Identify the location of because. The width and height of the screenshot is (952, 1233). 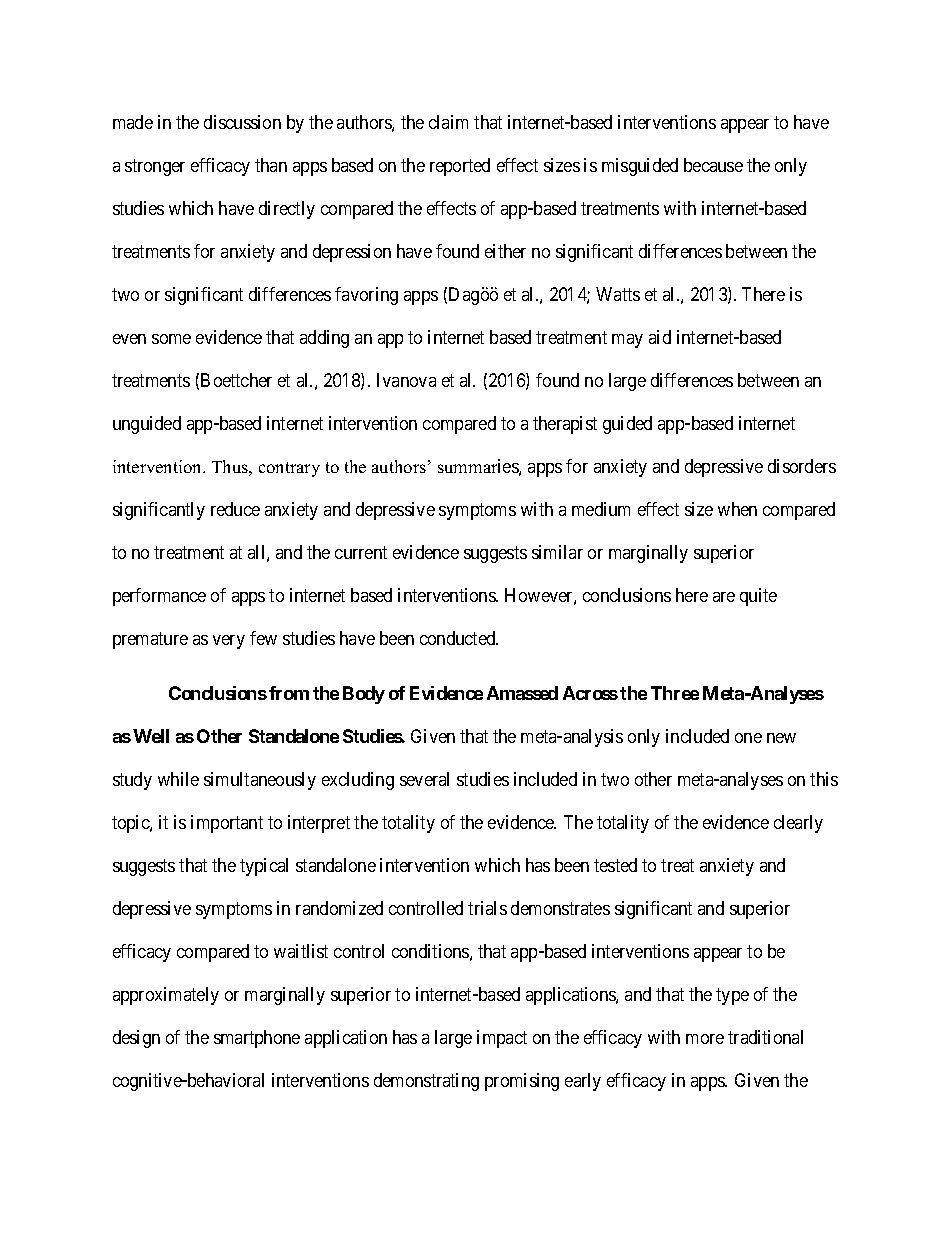
(713, 165).
